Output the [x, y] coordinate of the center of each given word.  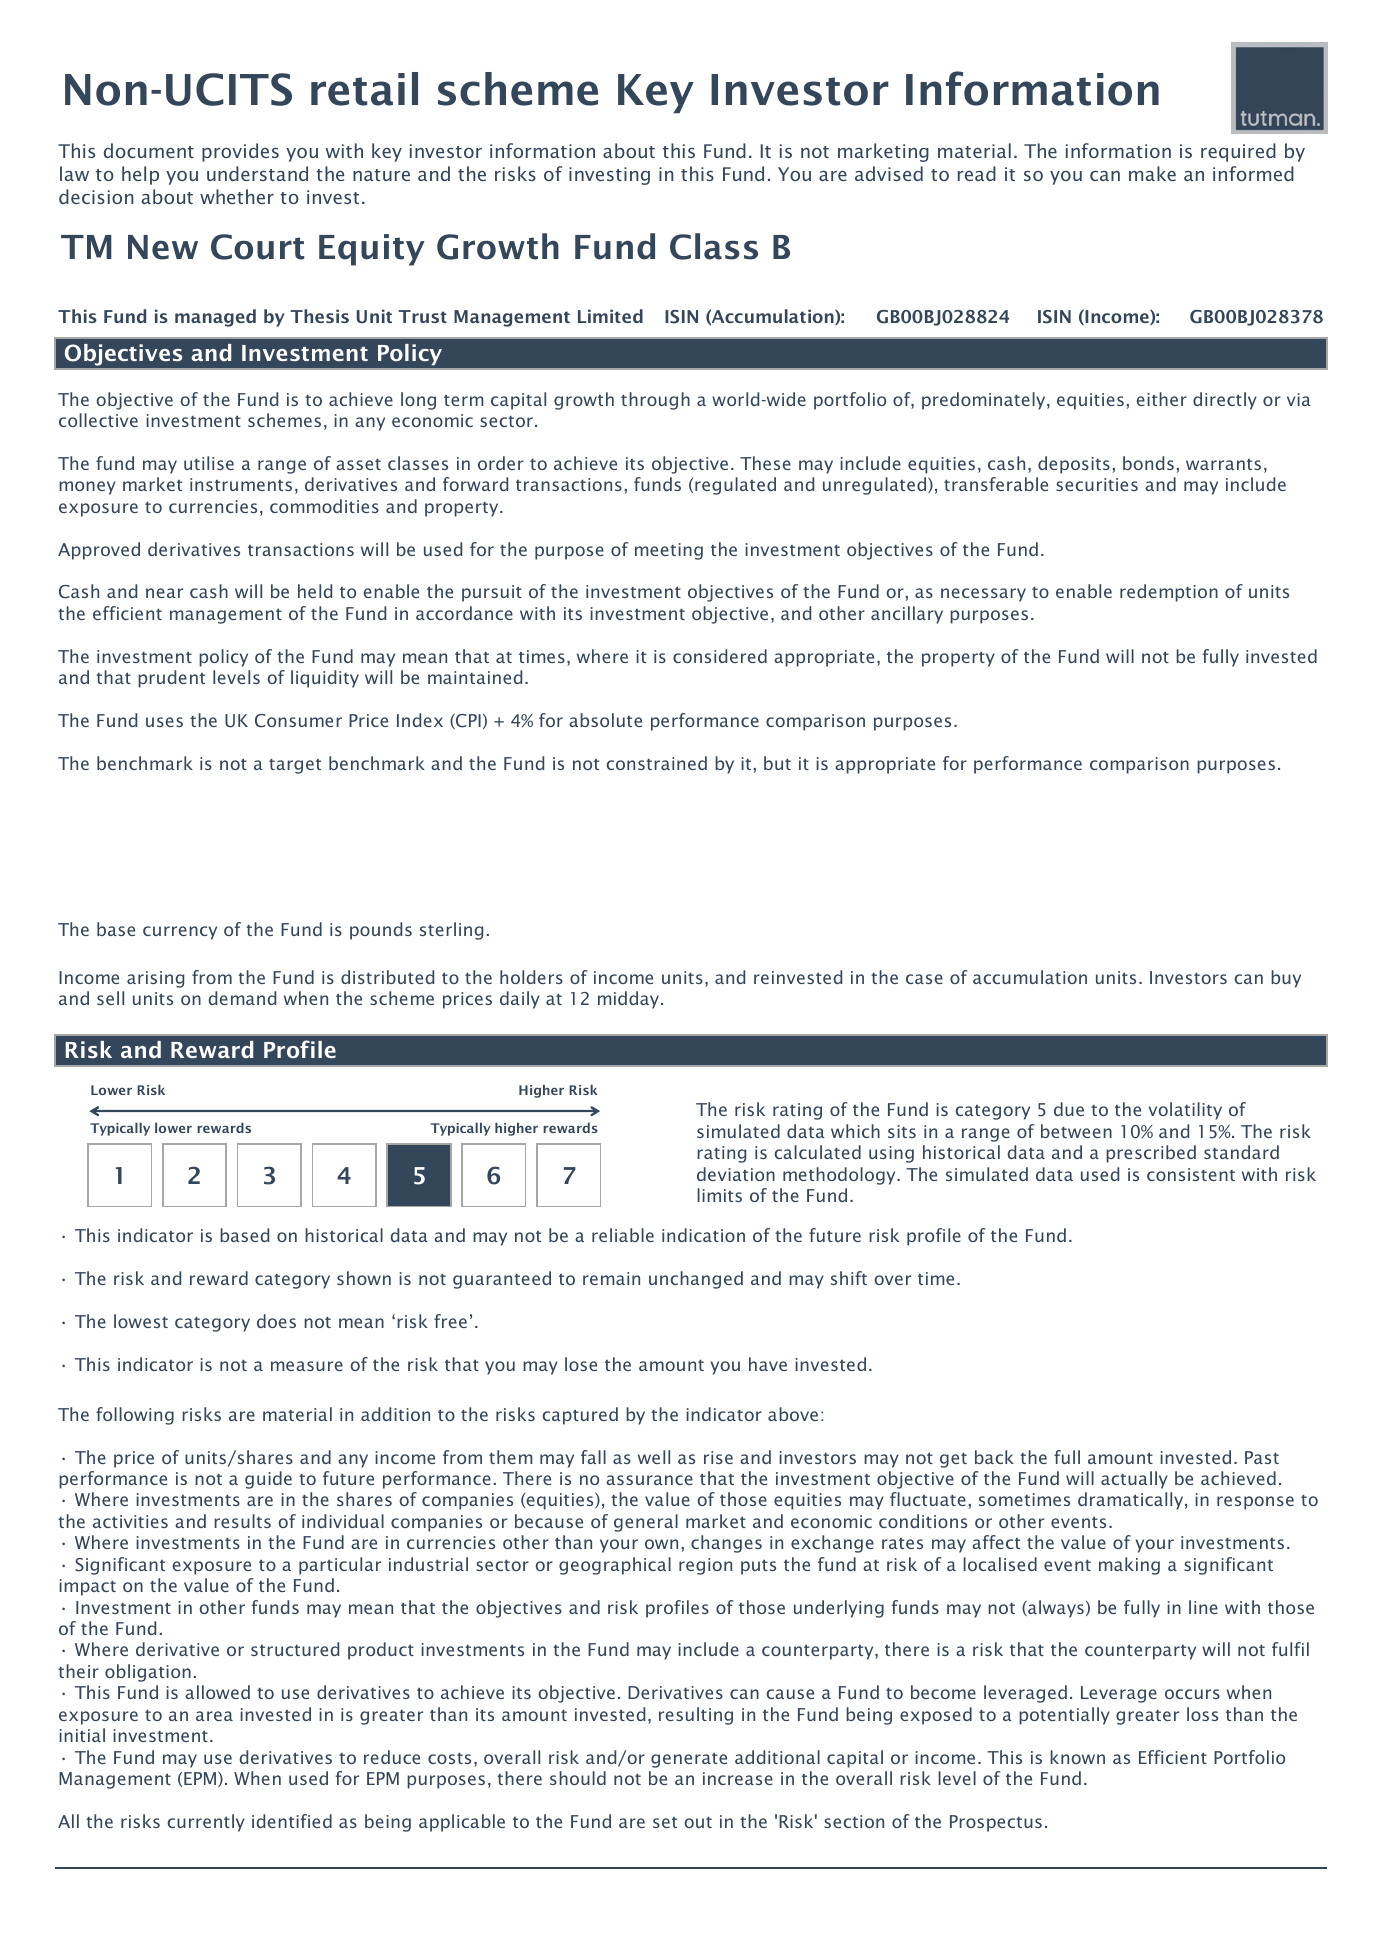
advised [889, 173]
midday [630, 1000]
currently [206, 1823]
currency [180, 933]
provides [240, 152]
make [1152, 173]
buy [1286, 979]
